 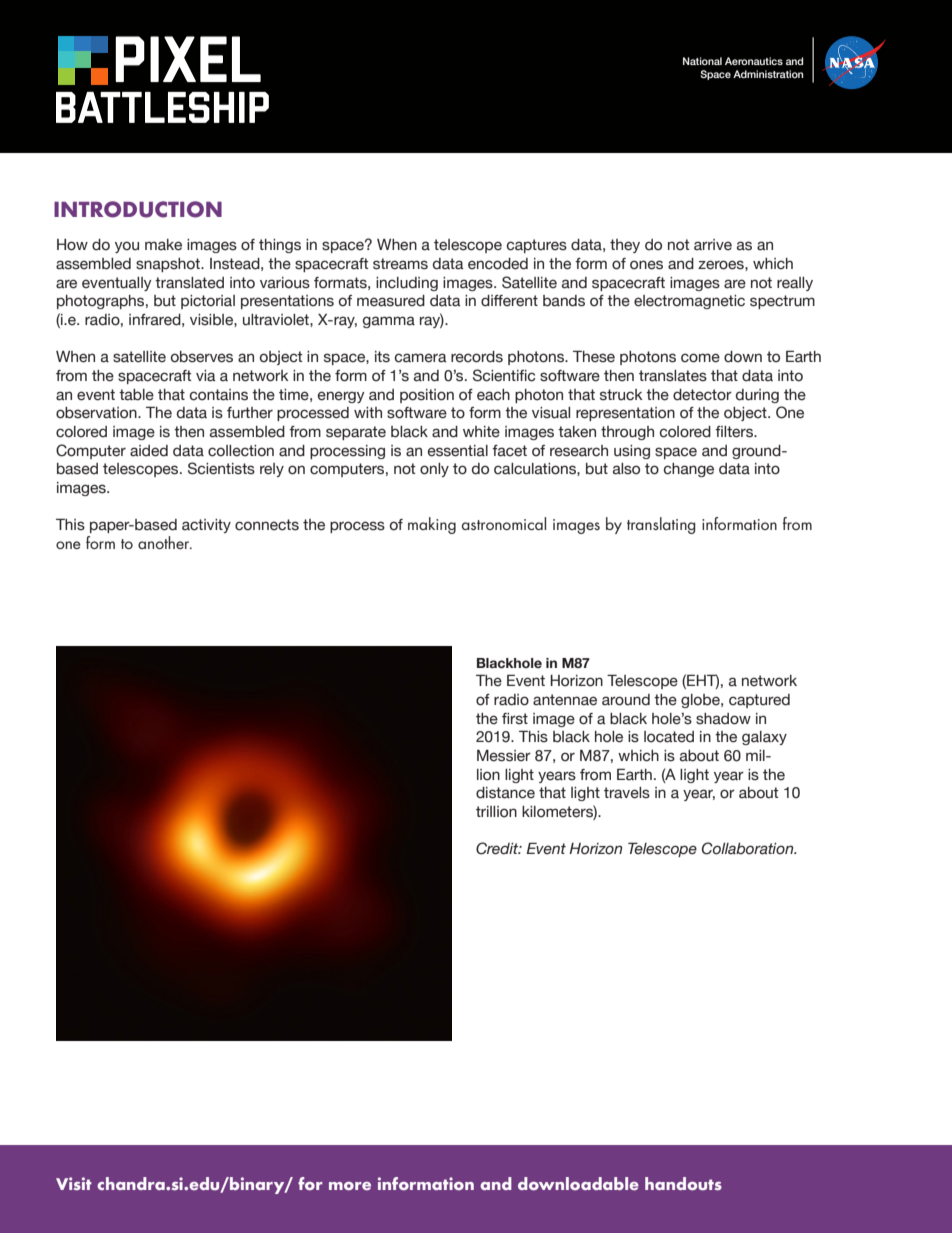 I want to click on more, so click(x=350, y=1186).
